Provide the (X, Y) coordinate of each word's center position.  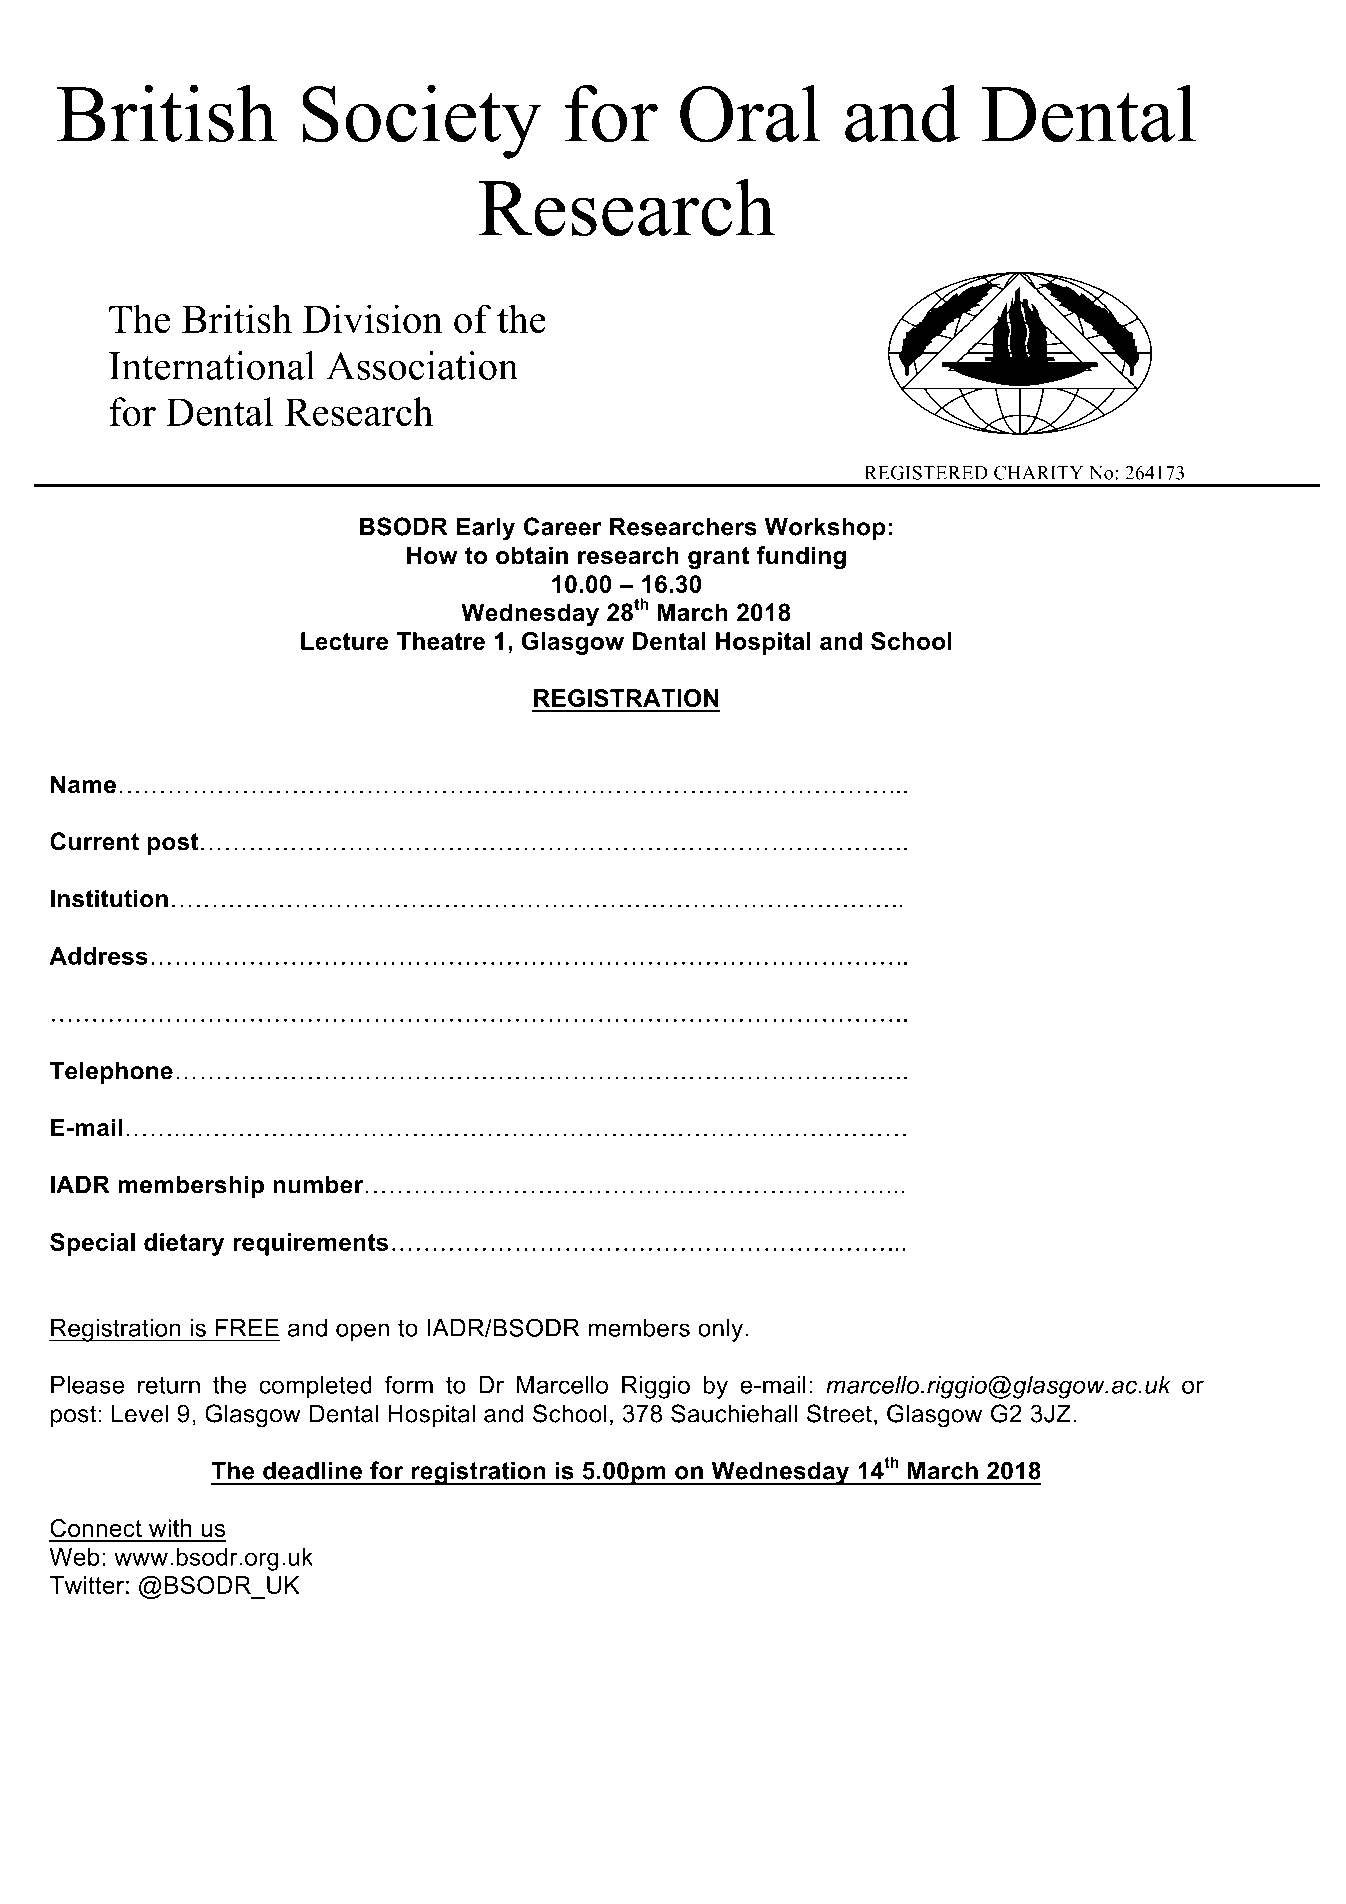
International (212, 365)
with (170, 1528)
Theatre (441, 641)
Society (422, 121)
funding (801, 557)
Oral (750, 113)
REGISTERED (926, 472)
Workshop (825, 528)
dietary (184, 1244)
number (318, 1184)
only (720, 1330)
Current (94, 841)
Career (563, 526)
